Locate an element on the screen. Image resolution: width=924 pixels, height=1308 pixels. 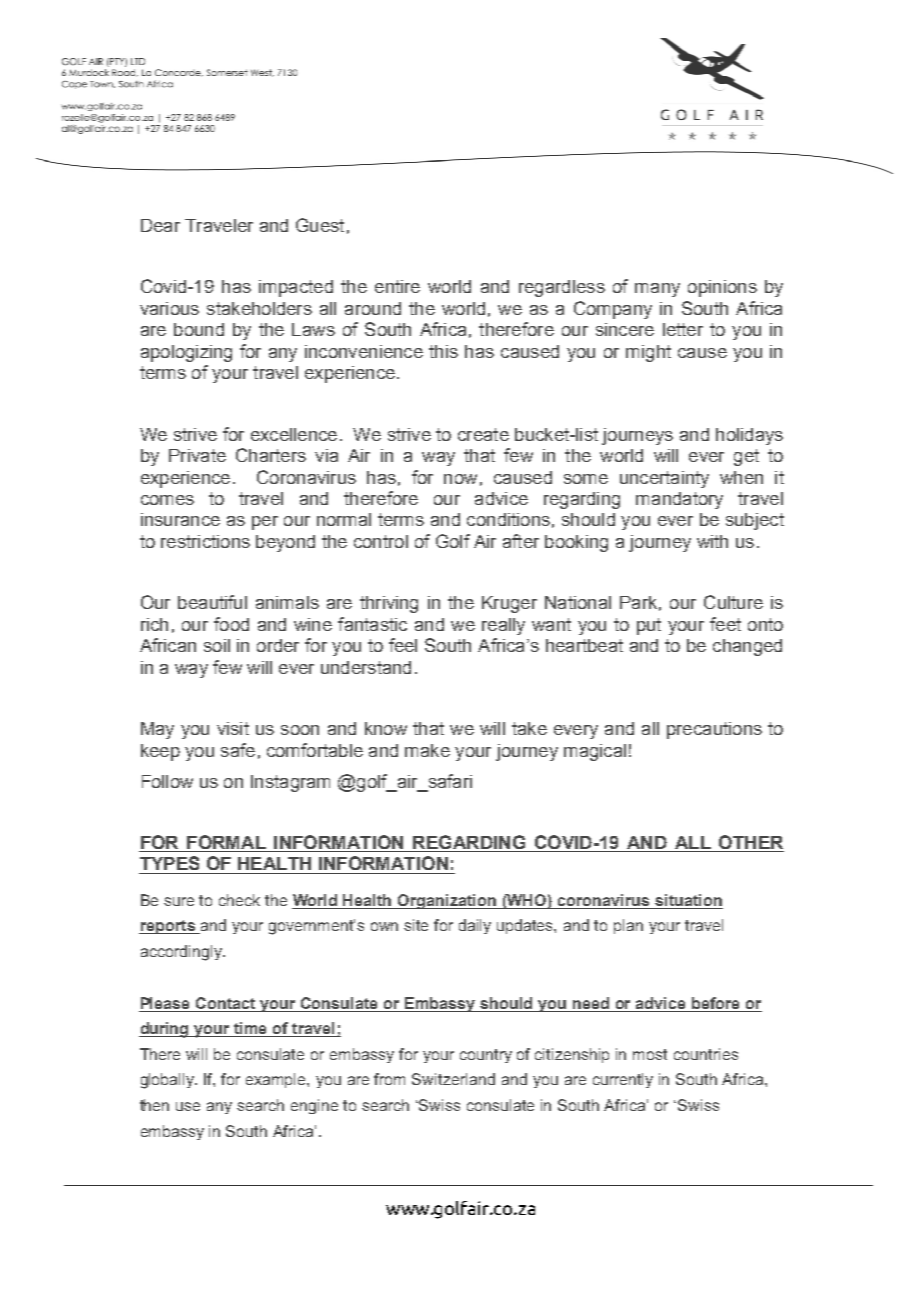
conditions is located at coordinates (508, 519).
